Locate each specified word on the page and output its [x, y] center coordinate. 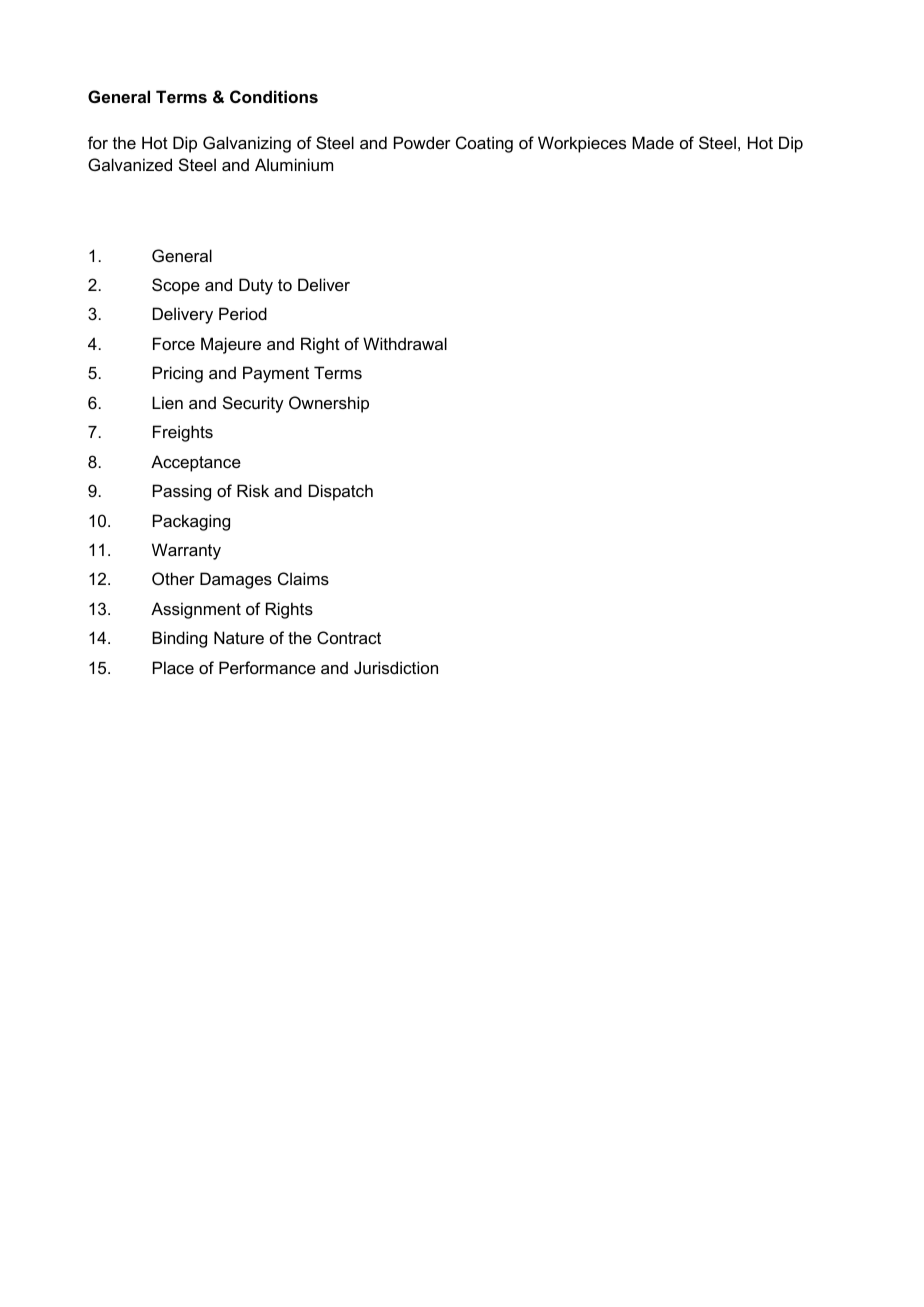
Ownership [329, 404]
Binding [179, 639]
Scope [176, 286]
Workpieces [582, 144]
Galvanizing [247, 144]
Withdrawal [405, 343]
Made [653, 142]
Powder [422, 142]
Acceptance [196, 463]
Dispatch [341, 492]
